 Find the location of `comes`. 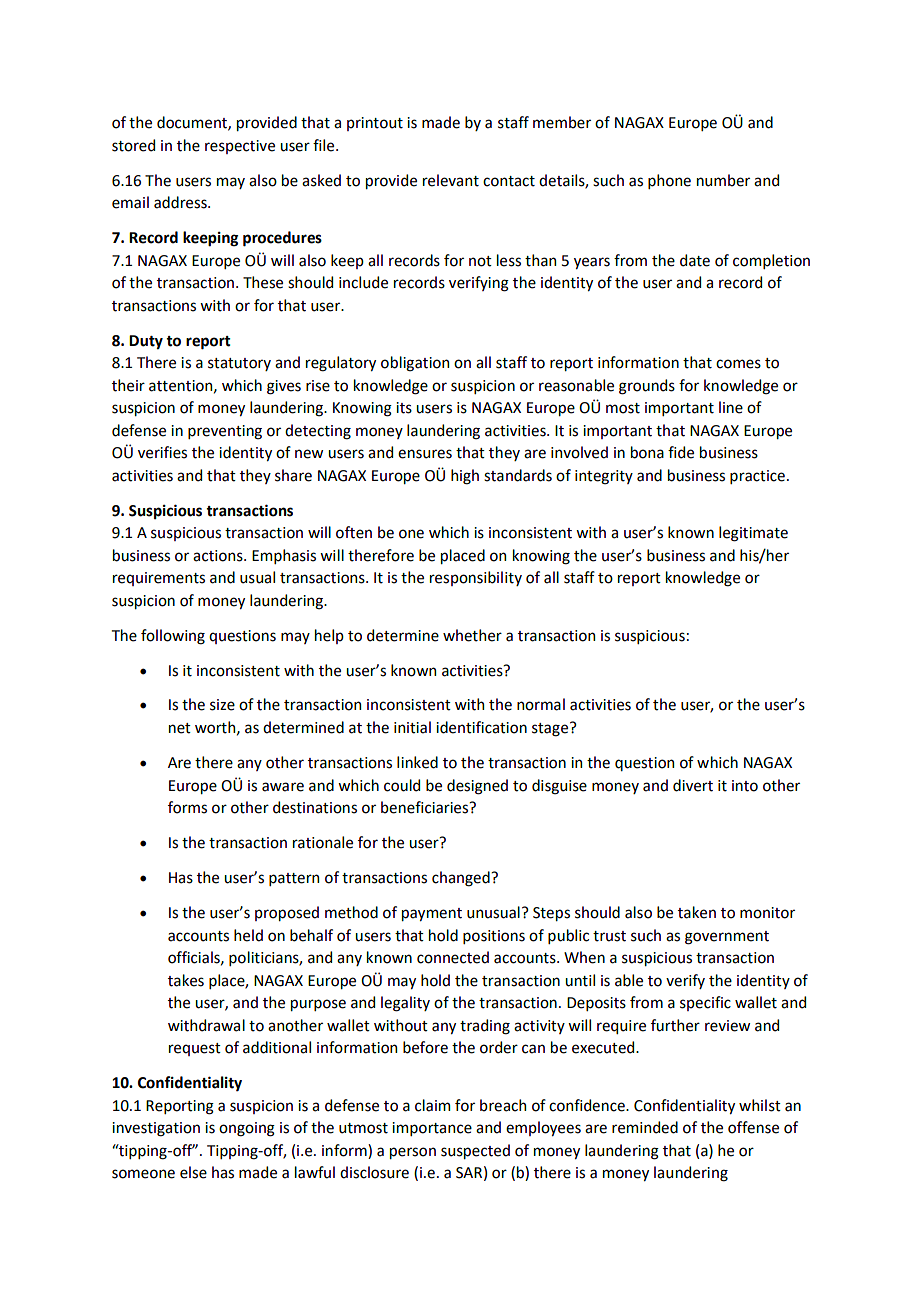

comes is located at coordinates (738, 364).
